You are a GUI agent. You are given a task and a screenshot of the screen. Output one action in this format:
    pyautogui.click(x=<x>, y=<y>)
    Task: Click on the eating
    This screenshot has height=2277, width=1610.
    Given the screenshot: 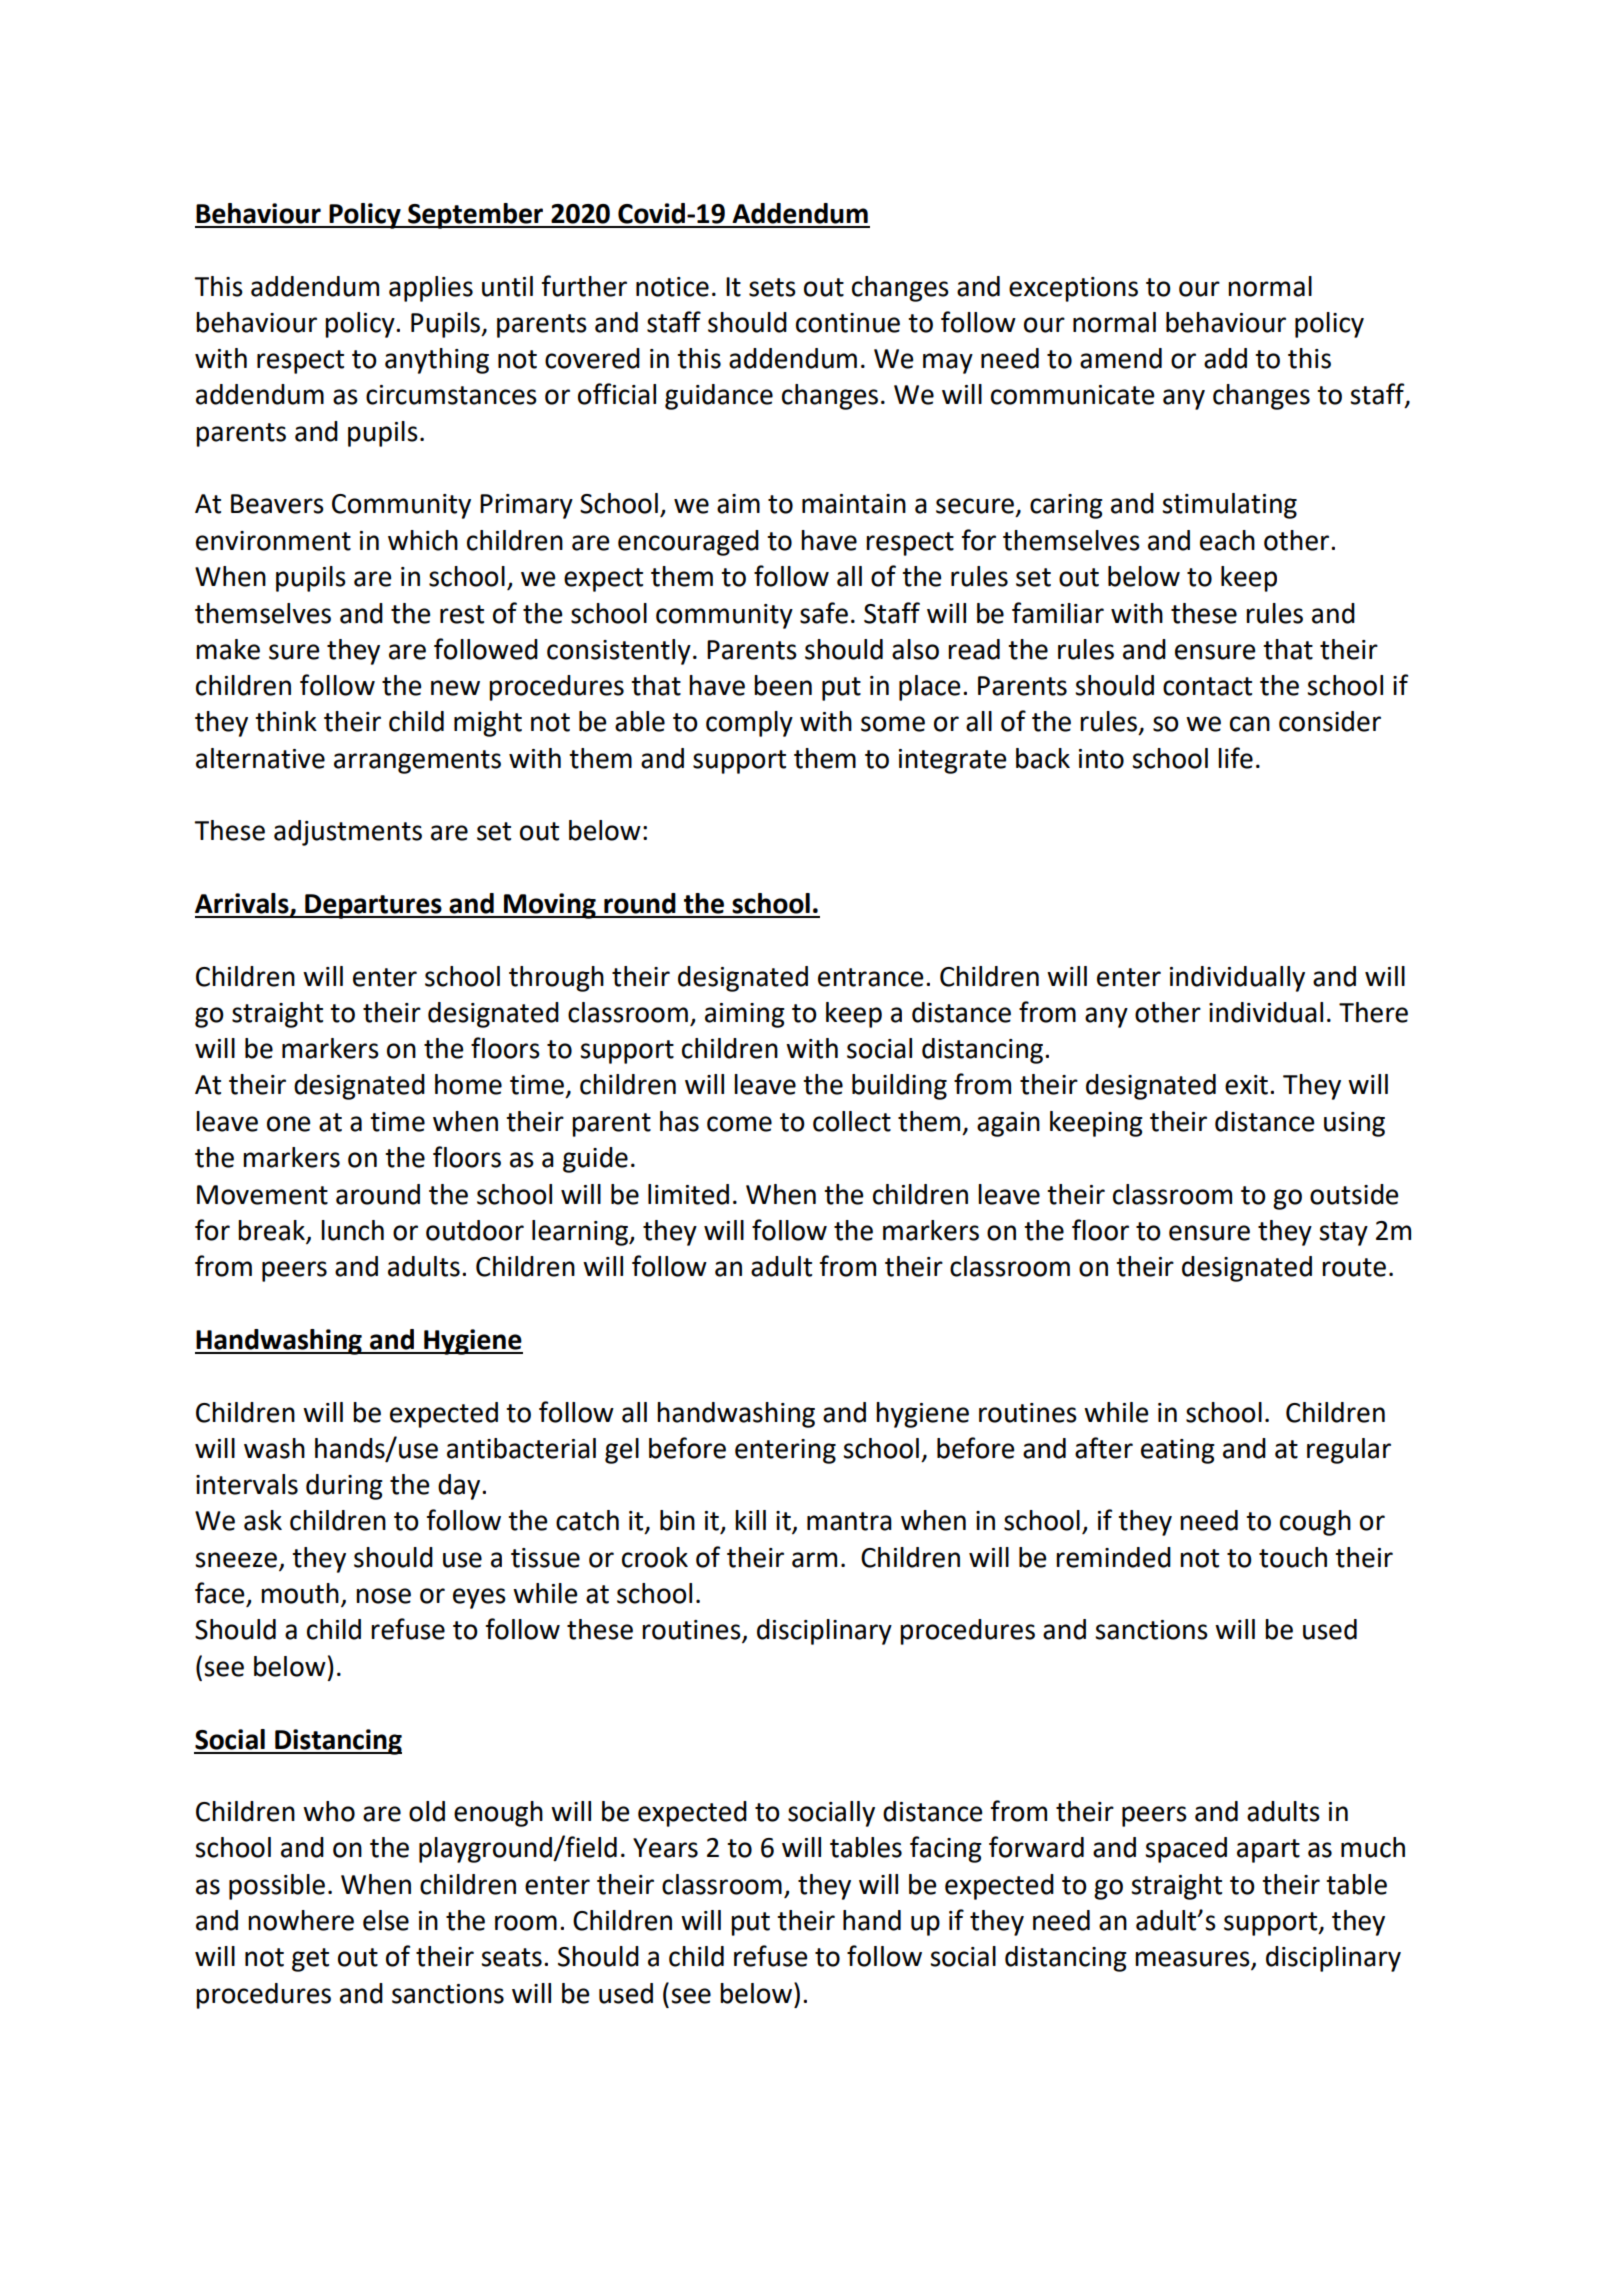 What is the action you would take?
    pyautogui.click(x=1178, y=1451)
